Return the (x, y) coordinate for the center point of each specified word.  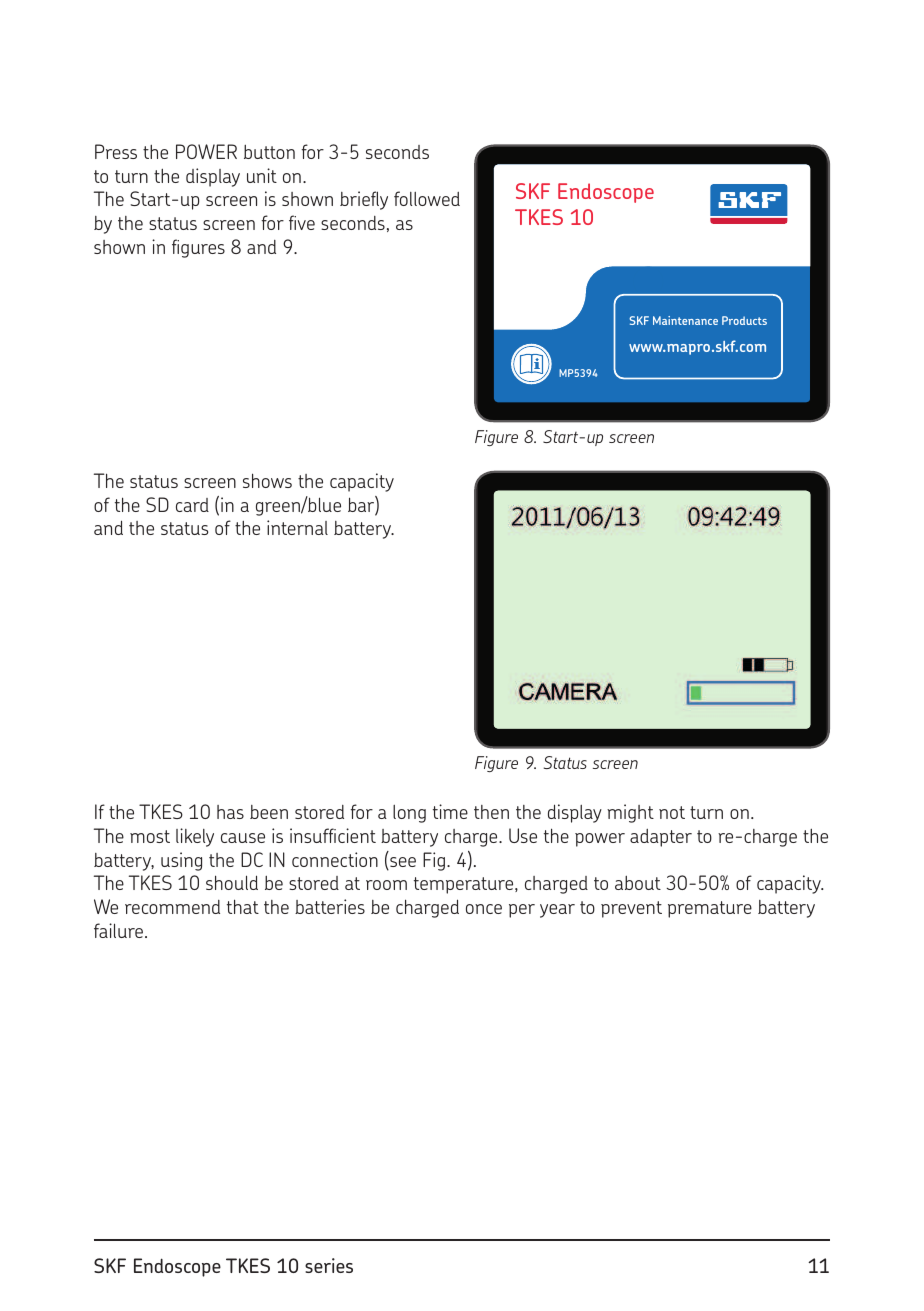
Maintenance (685, 320)
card (192, 505)
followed (427, 198)
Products (744, 320)
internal (297, 527)
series (329, 1265)
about (638, 883)
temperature (465, 885)
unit (262, 175)
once (484, 909)
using (181, 861)
